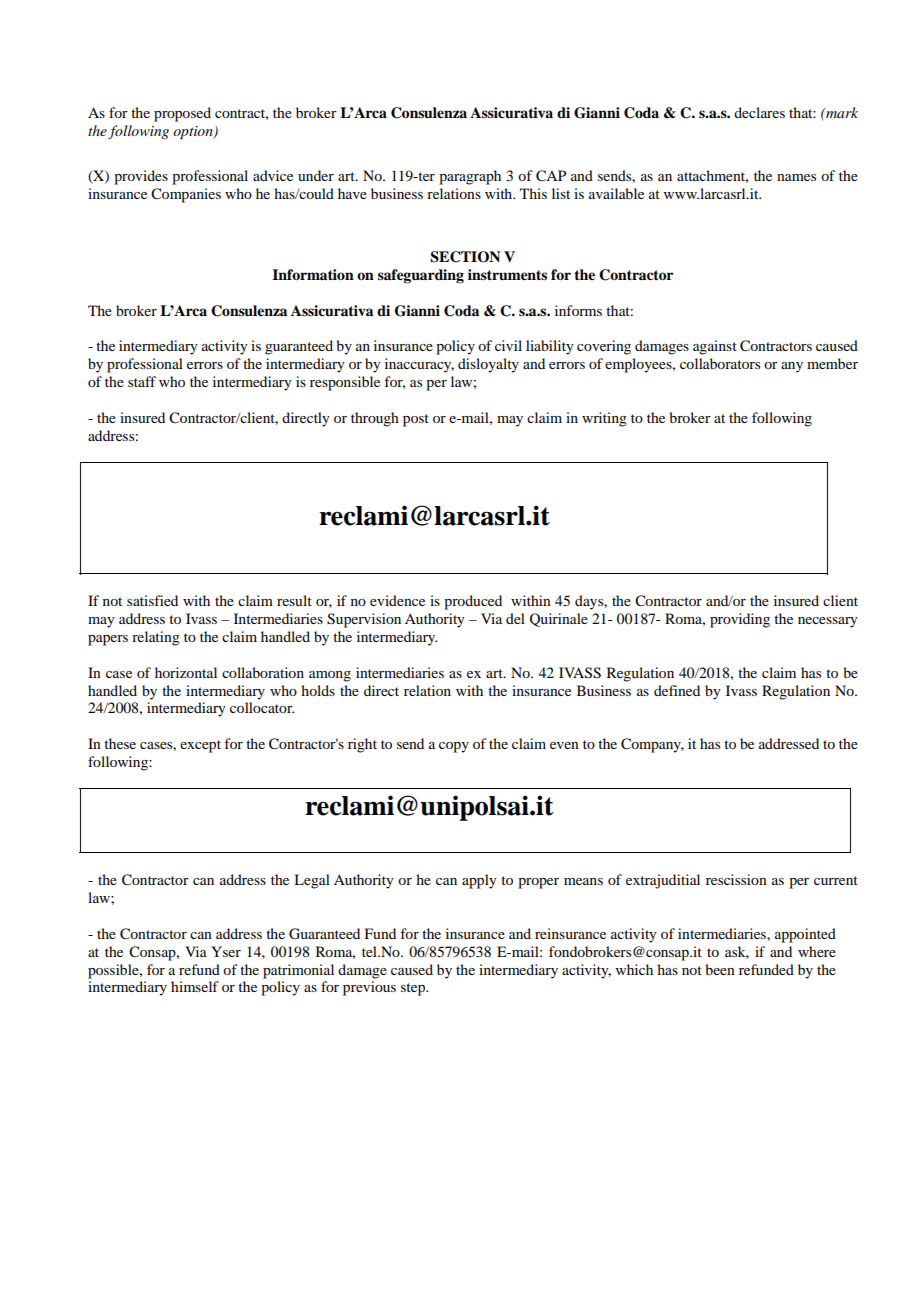  Describe the element at coordinates (473, 602) in the document. I see `produced` at that location.
